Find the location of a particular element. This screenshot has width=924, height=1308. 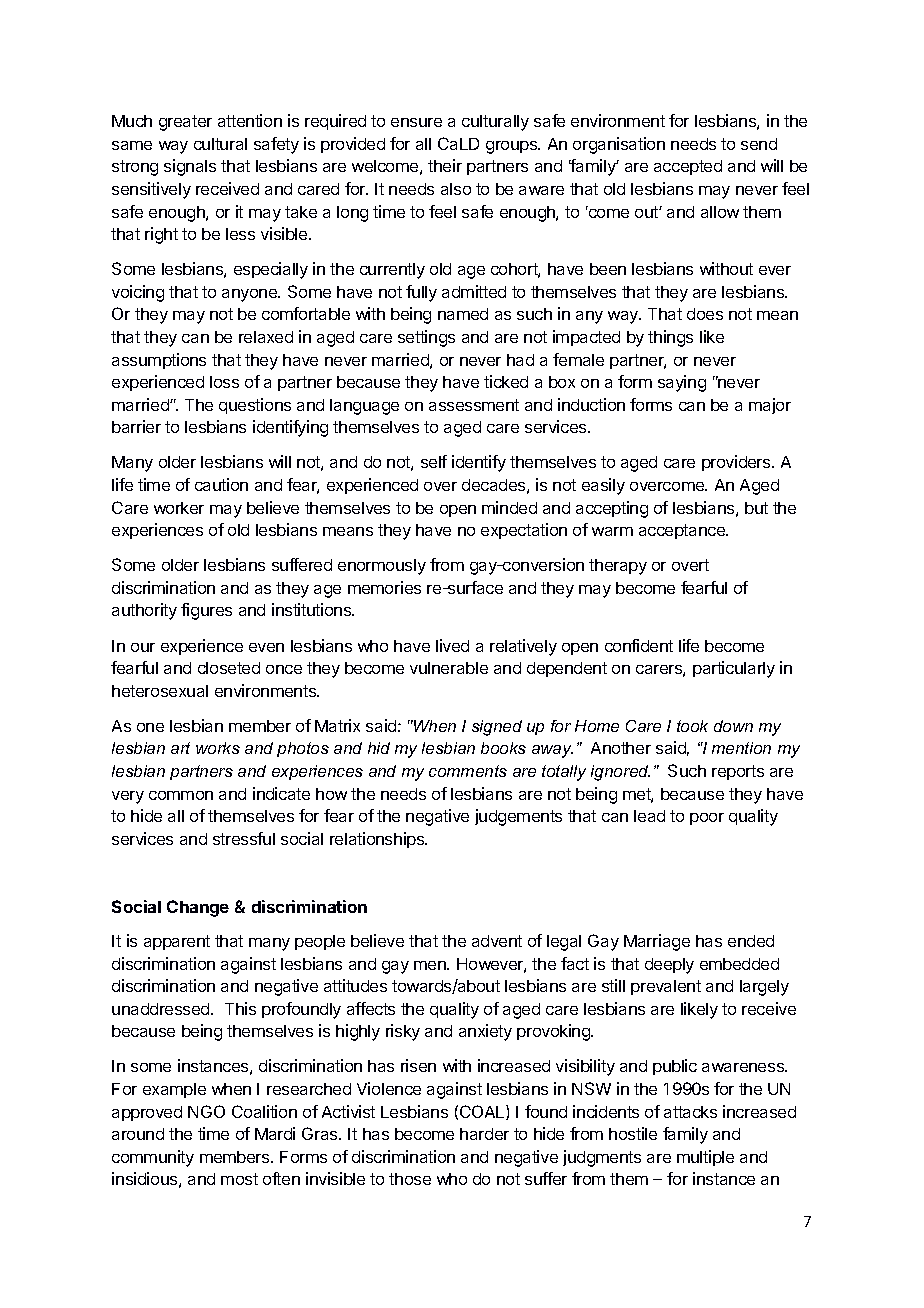

particularly is located at coordinates (734, 669).
